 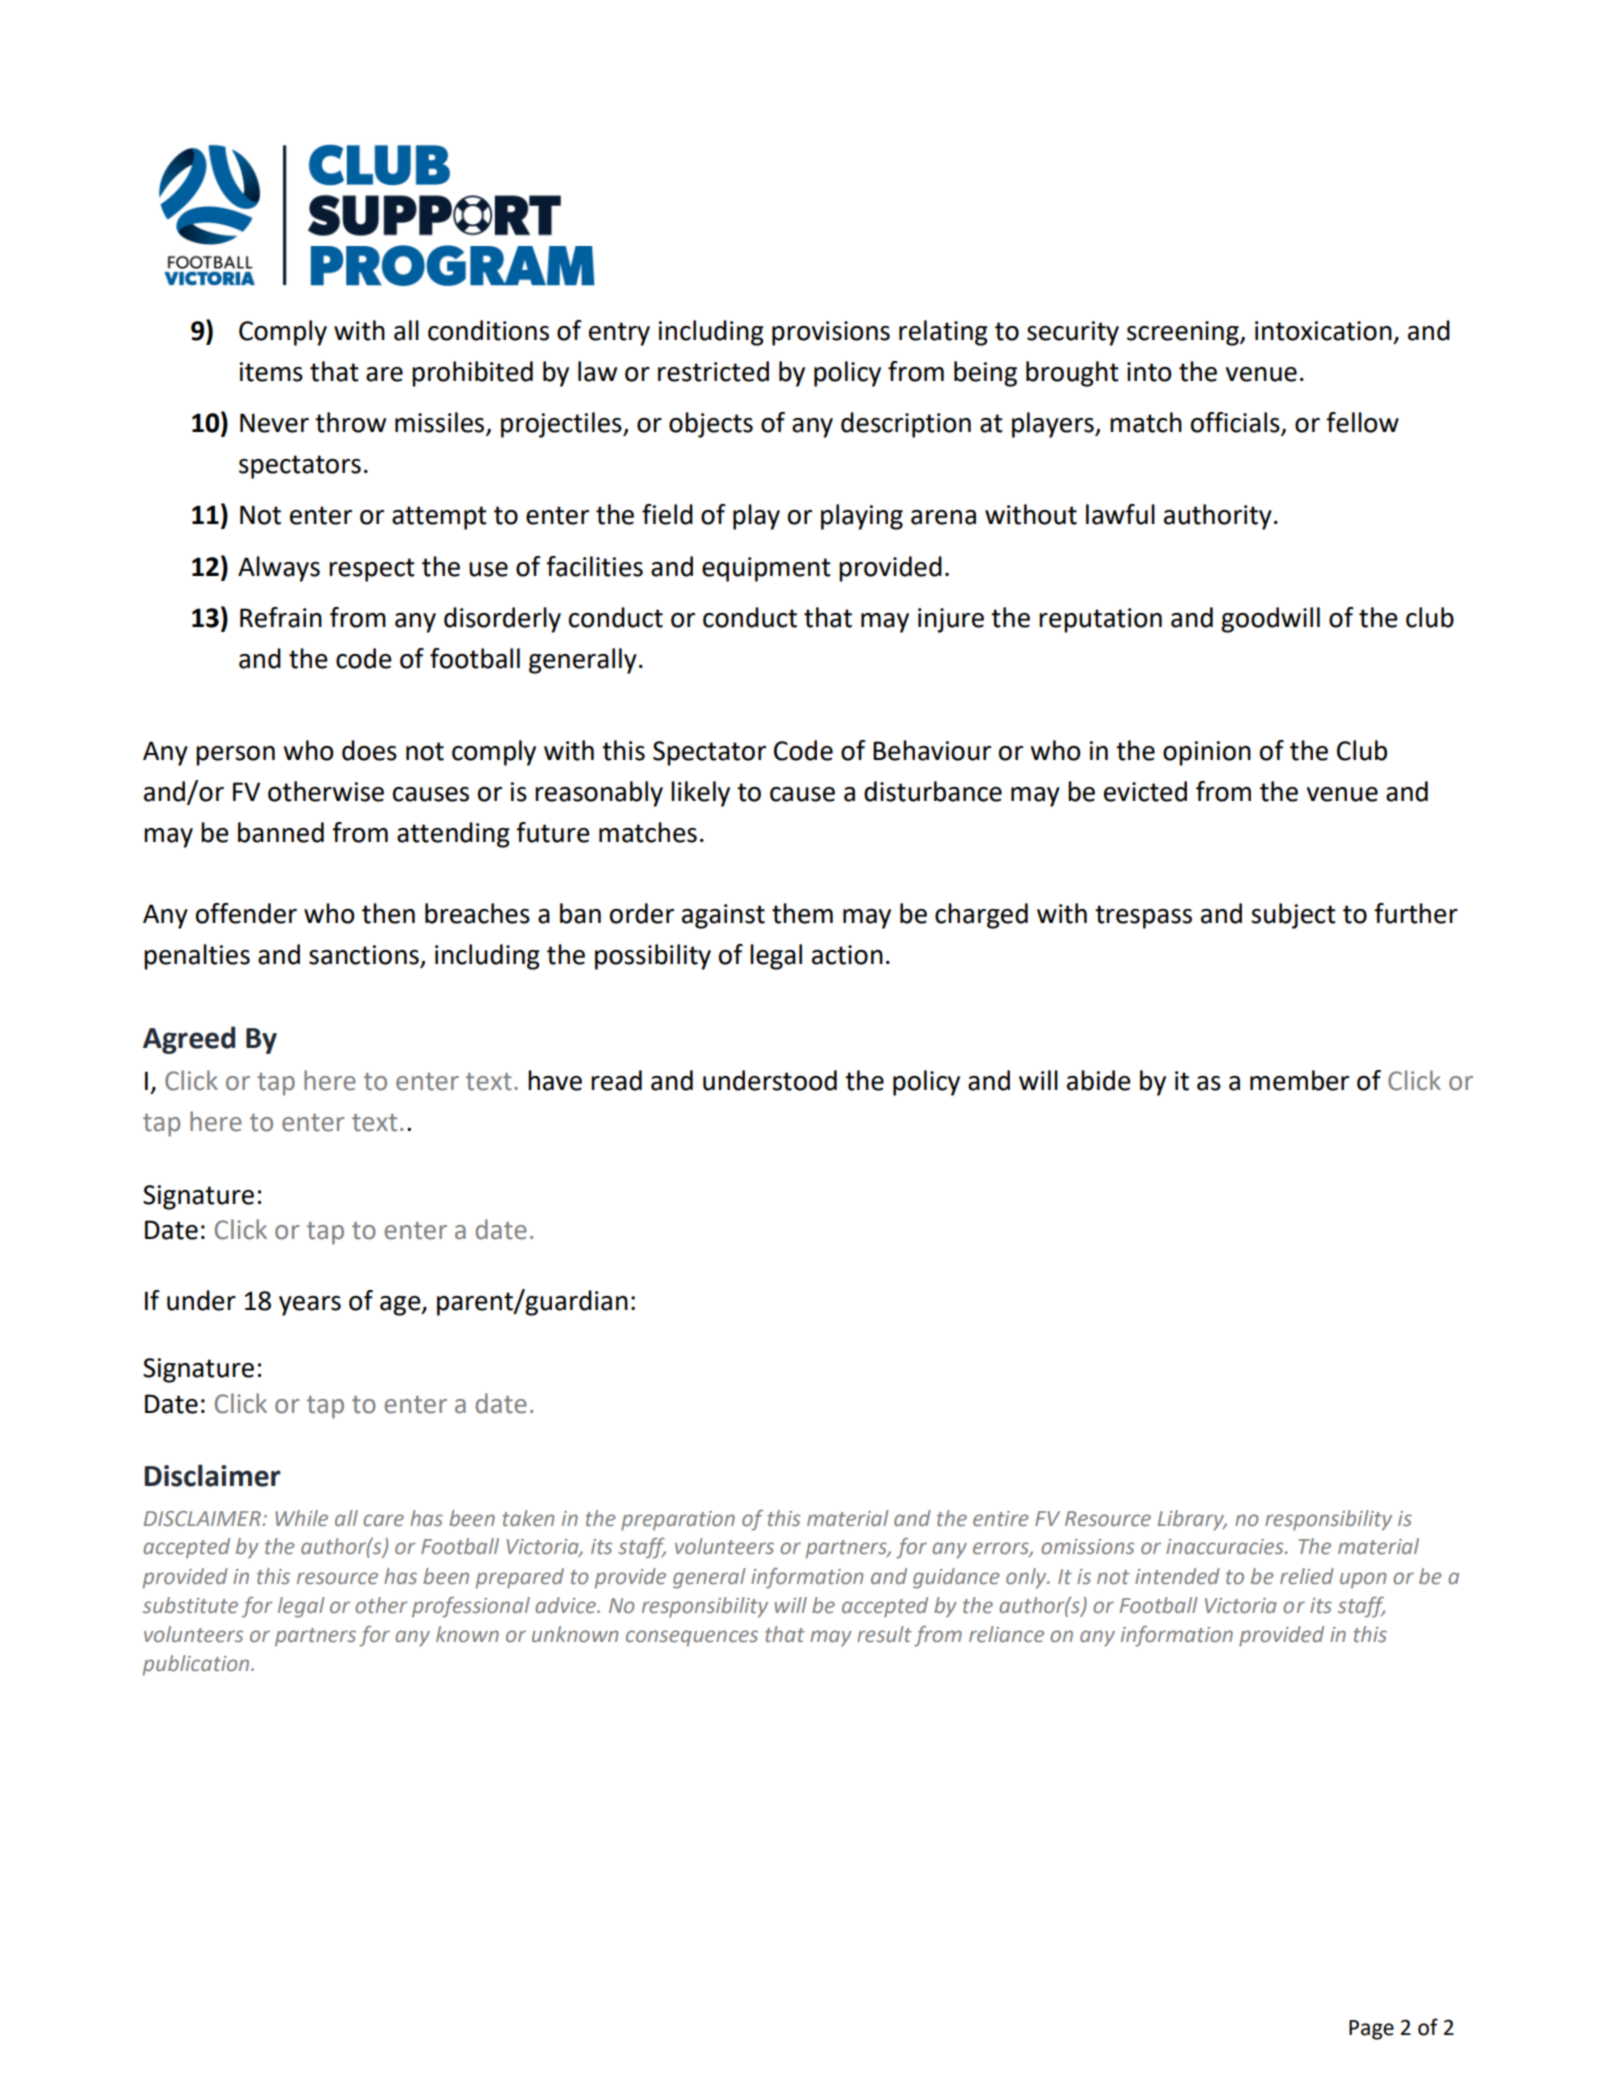 I want to click on provisions, so click(x=831, y=333).
